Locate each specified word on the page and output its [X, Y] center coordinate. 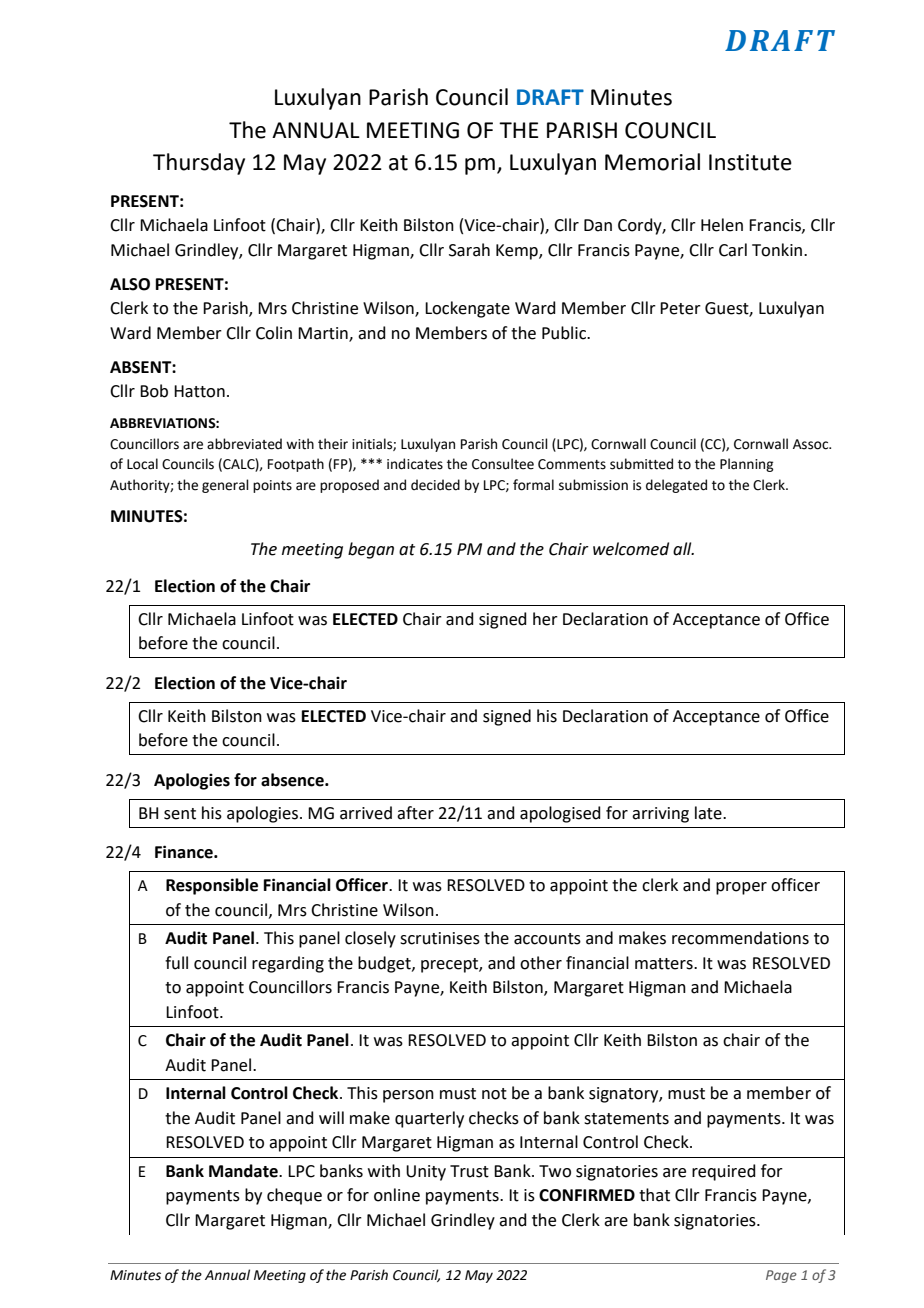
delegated [676, 486]
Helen [722, 225]
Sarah [469, 250]
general [225, 486]
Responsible [212, 886]
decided [435, 485]
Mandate [244, 1171]
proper [741, 888]
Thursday [199, 164]
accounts [547, 939]
